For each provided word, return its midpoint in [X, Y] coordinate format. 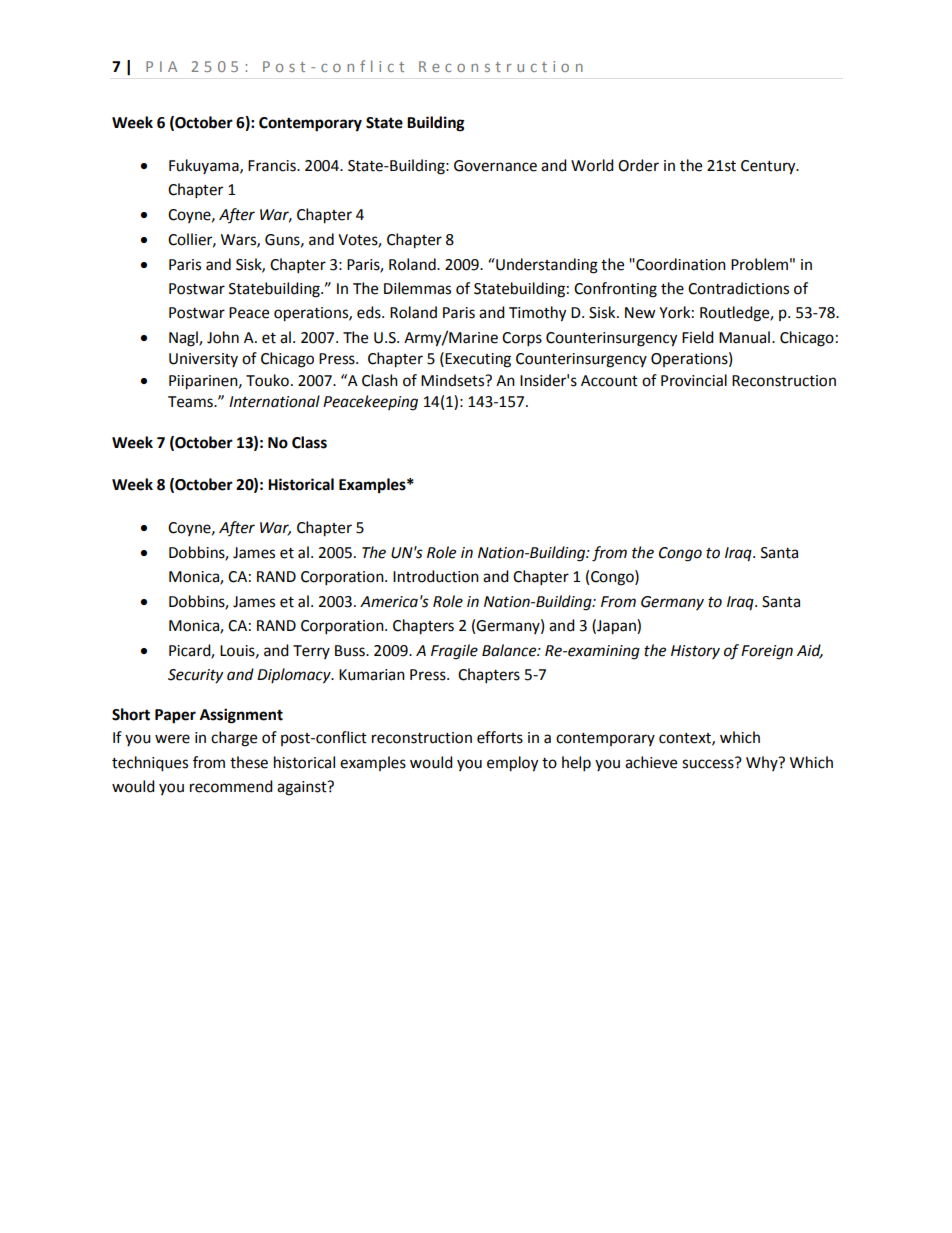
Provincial [694, 380]
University [203, 360]
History [695, 652]
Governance [495, 166]
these [249, 762]
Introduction [436, 576]
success [709, 763]
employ [512, 764]
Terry [311, 652]
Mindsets [454, 380]
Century [769, 167]
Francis [273, 166]
